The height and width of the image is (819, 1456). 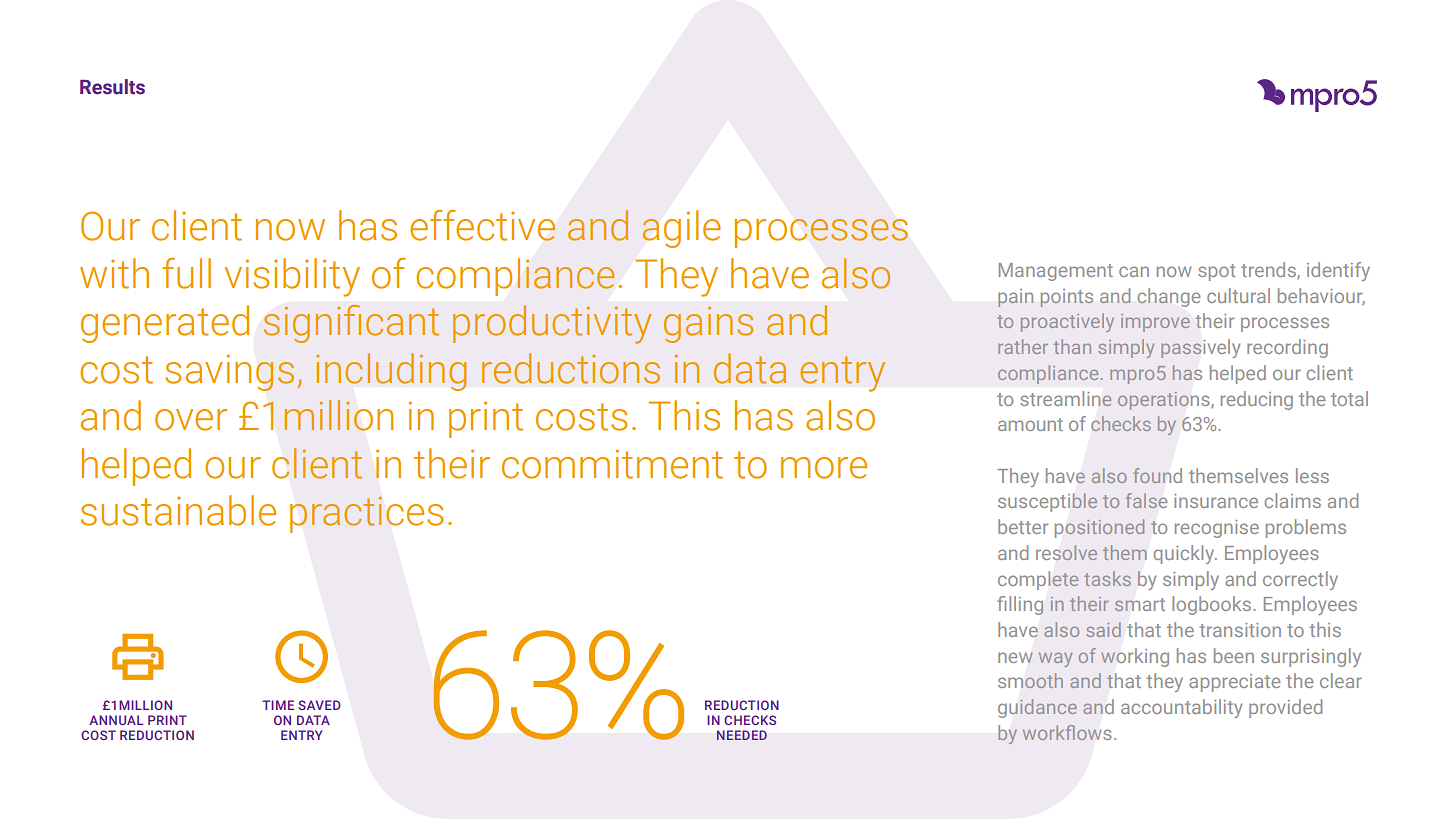 What do you see at coordinates (1269, 270) in the image?
I see `trends` at bounding box center [1269, 270].
